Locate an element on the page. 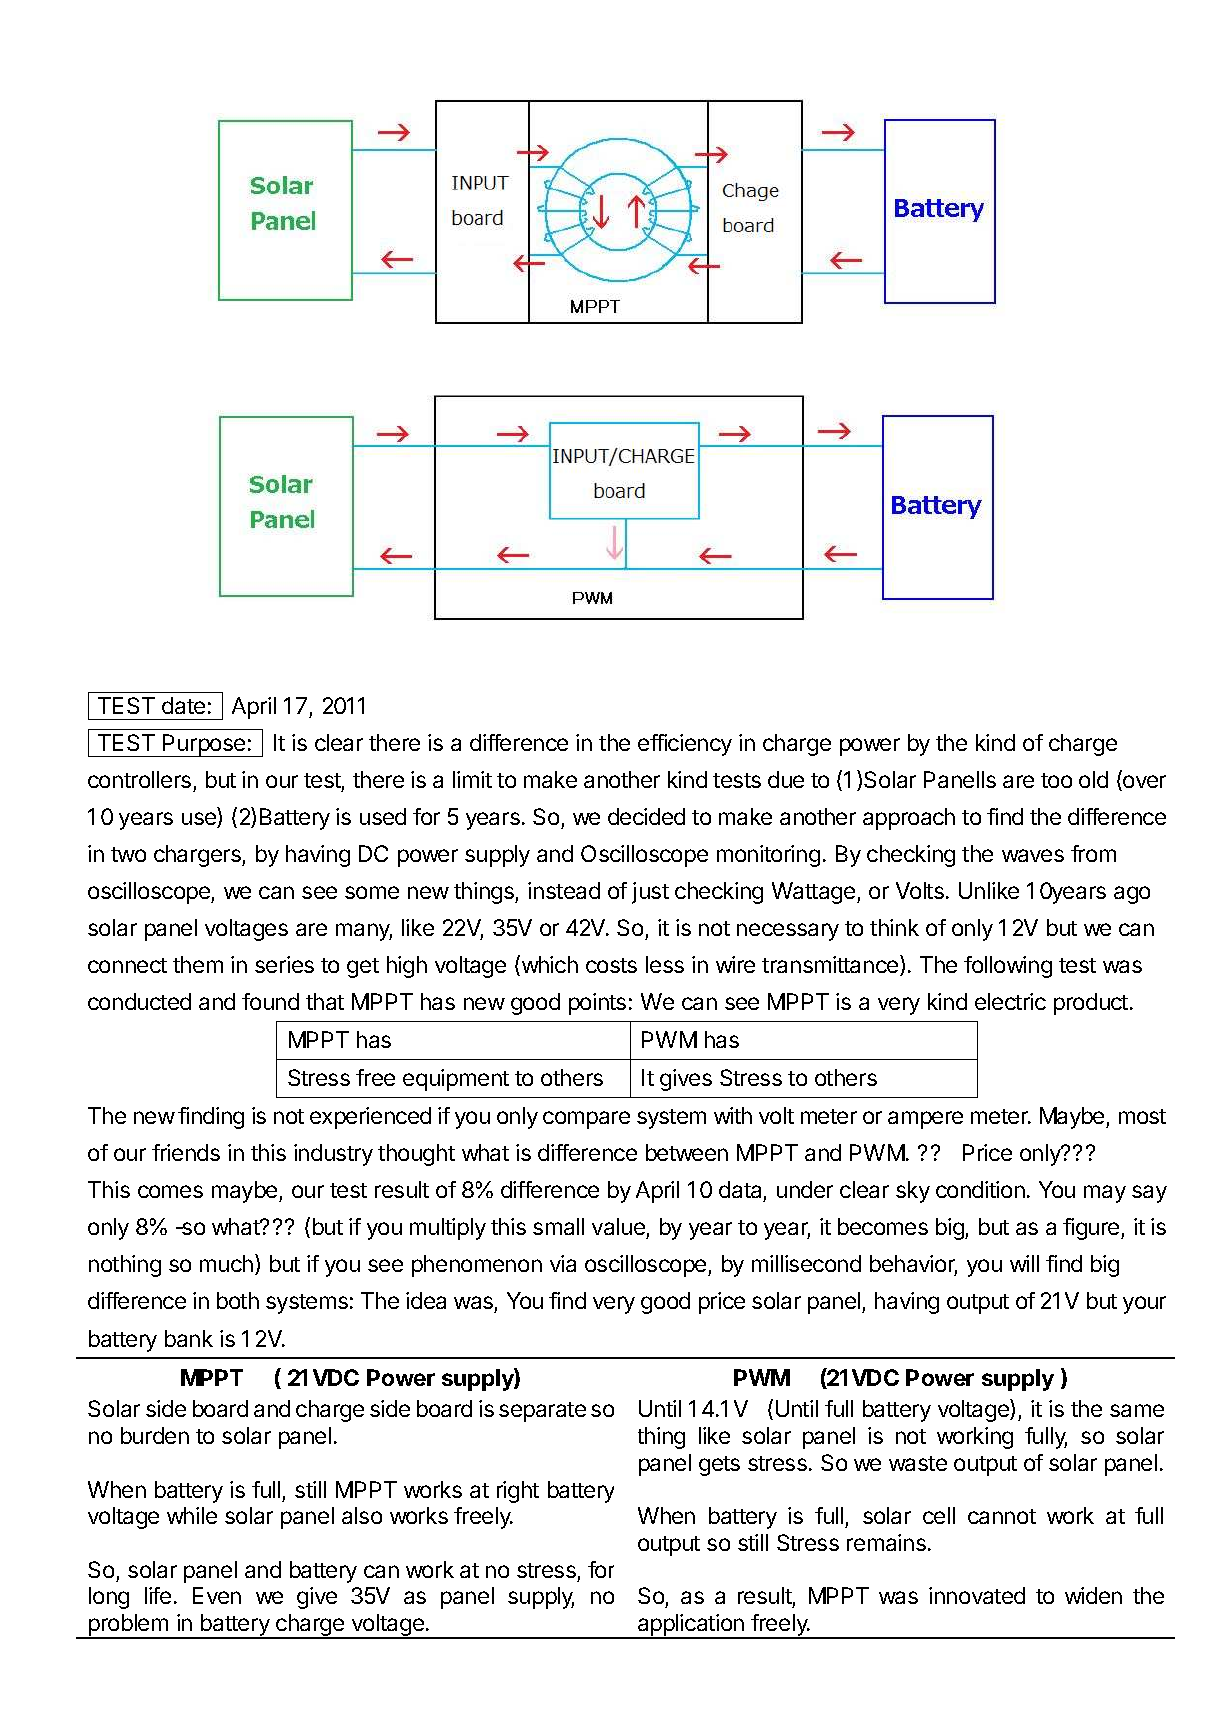  efficiency is located at coordinates (685, 745).
